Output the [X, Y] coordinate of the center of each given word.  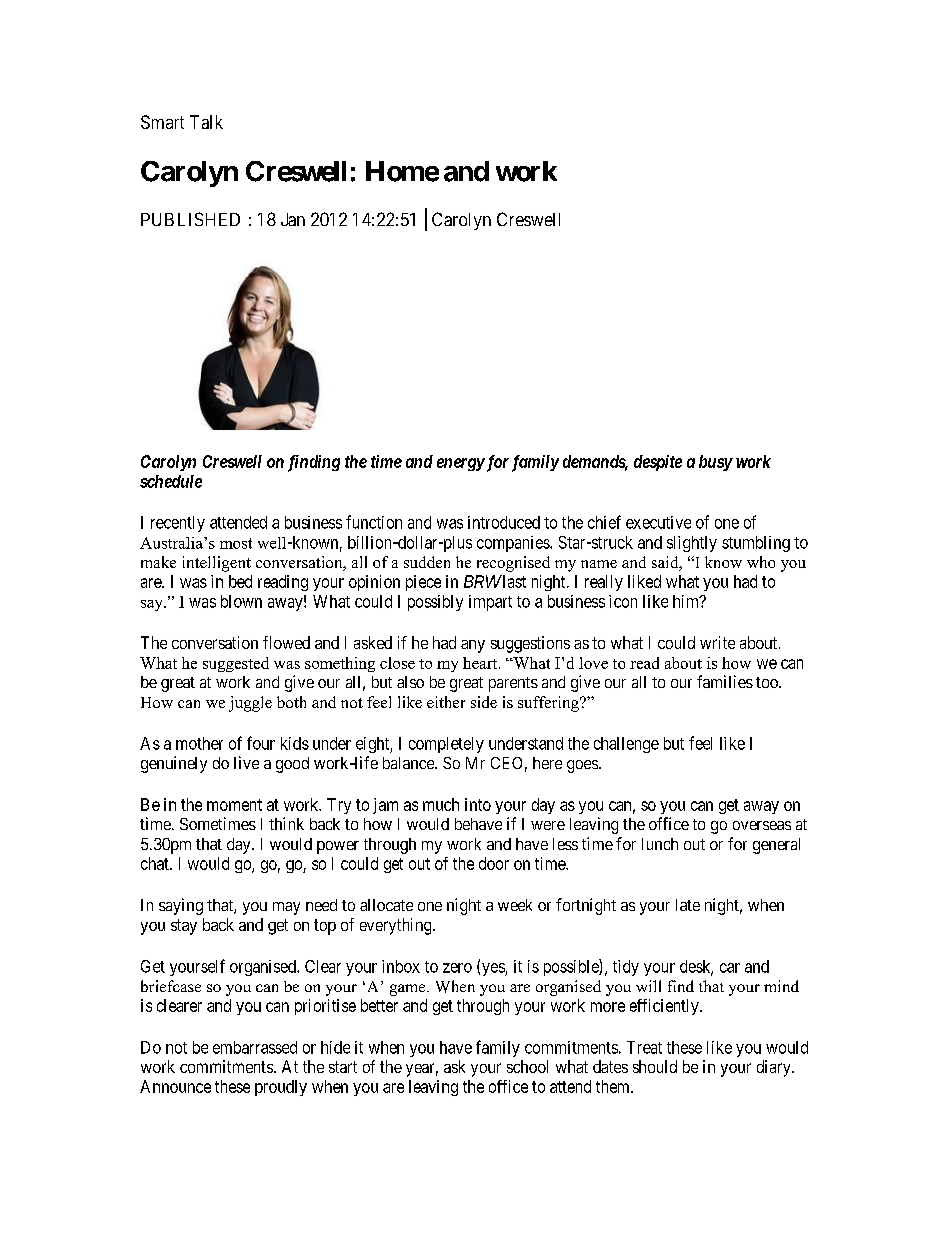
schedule [171, 481]
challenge [626, 745]
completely [446, 745]
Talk [206, 122]
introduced [504, 522]
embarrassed [255, 1047]
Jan [293, 219]
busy [716, 463]
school [527, 1066]
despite [658, 463]
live [246, 762]
